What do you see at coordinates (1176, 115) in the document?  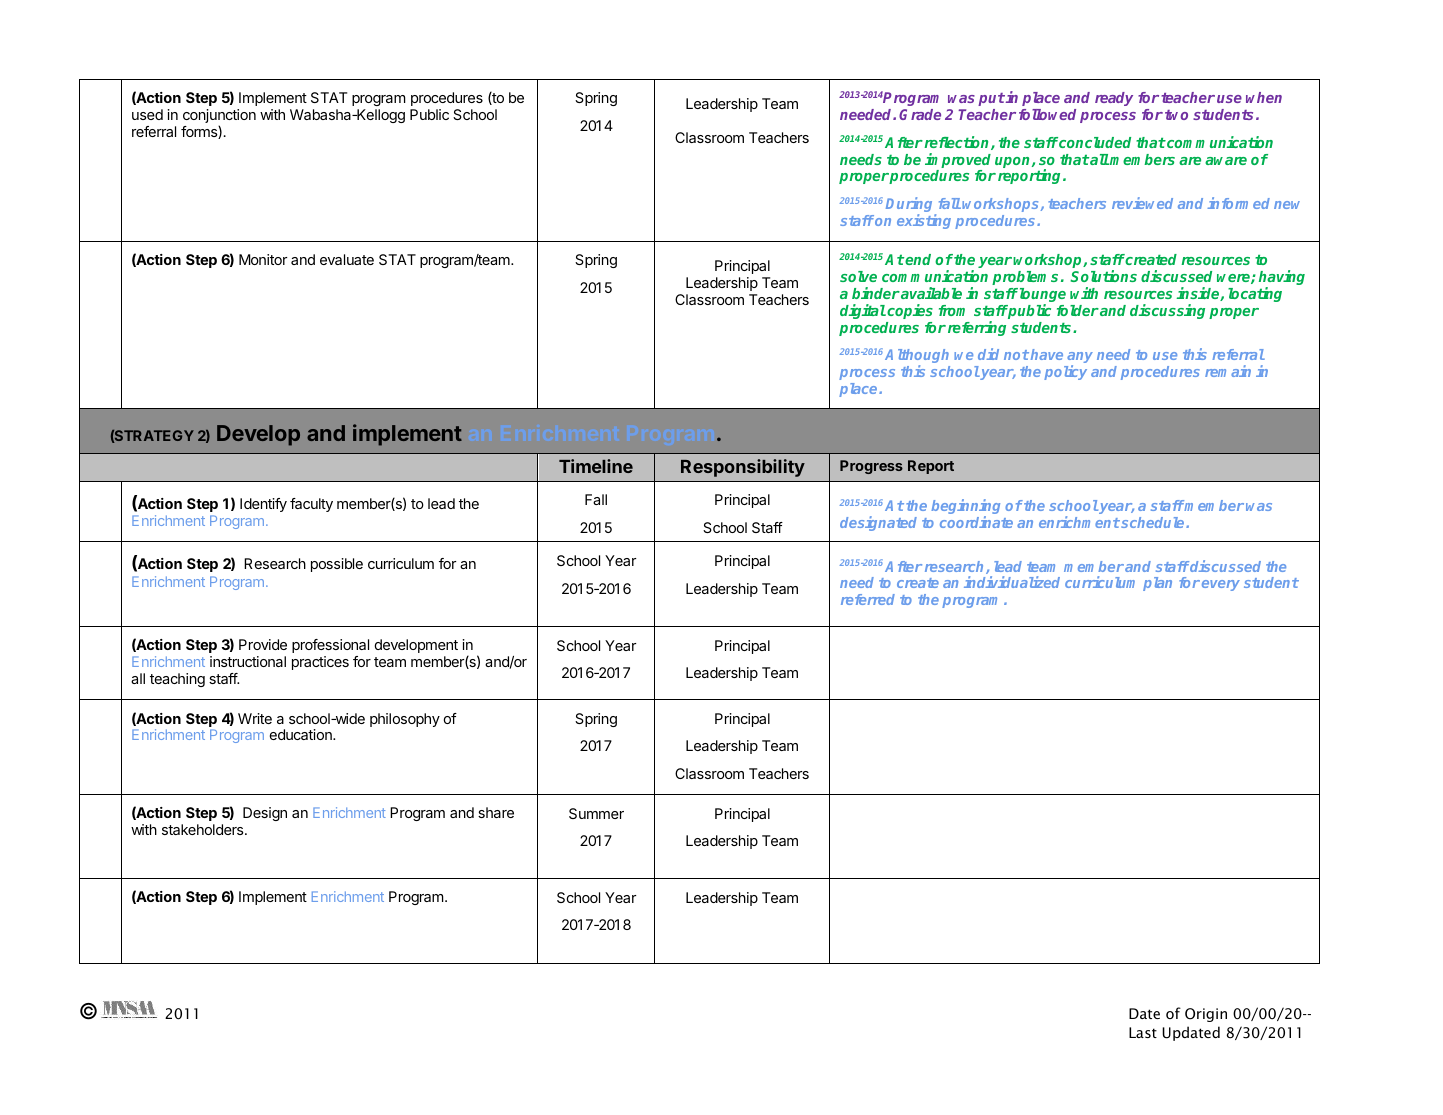 I see `two` at bounding box center [1176, 115].
